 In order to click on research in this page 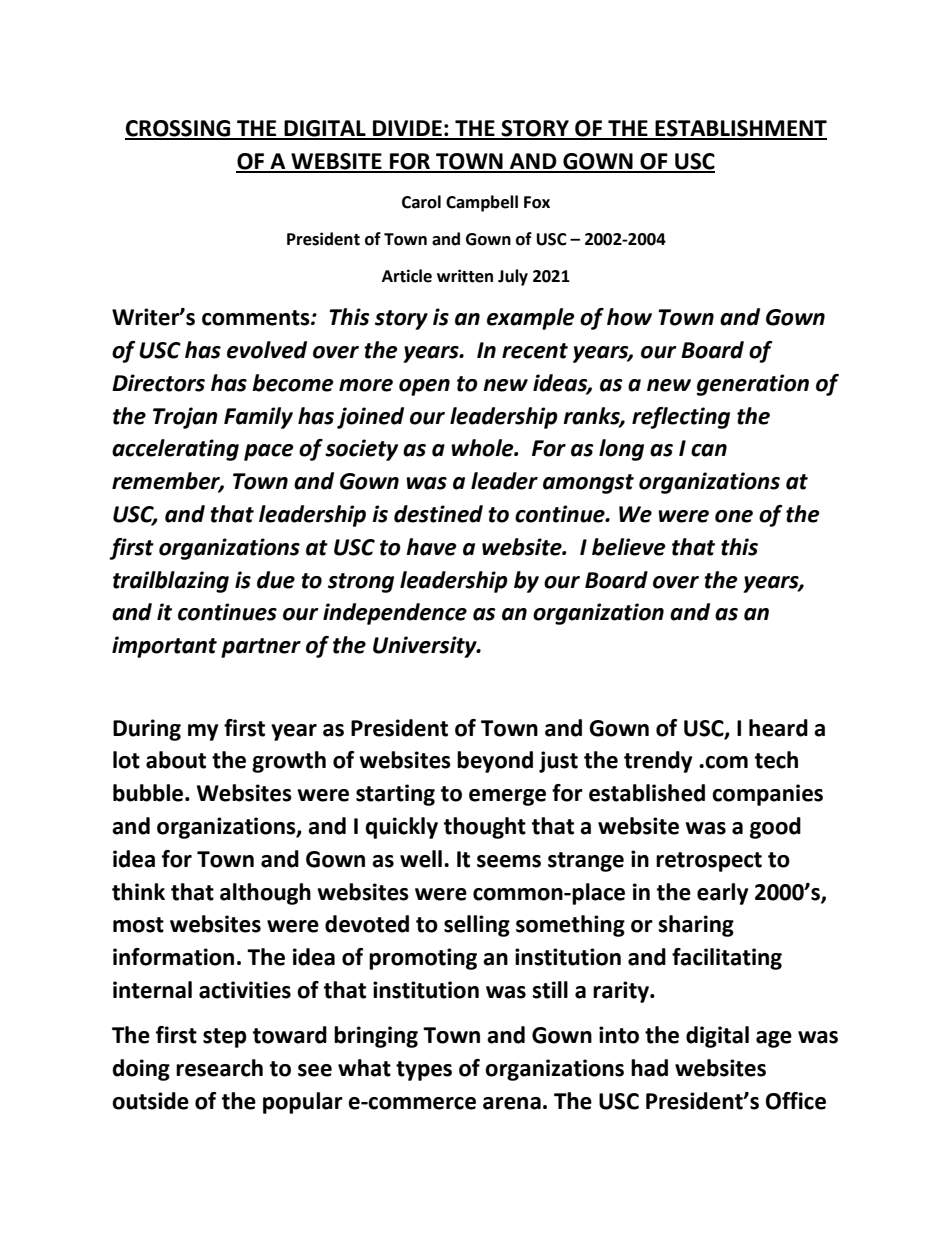, I will do `click(219, 1068)`.
